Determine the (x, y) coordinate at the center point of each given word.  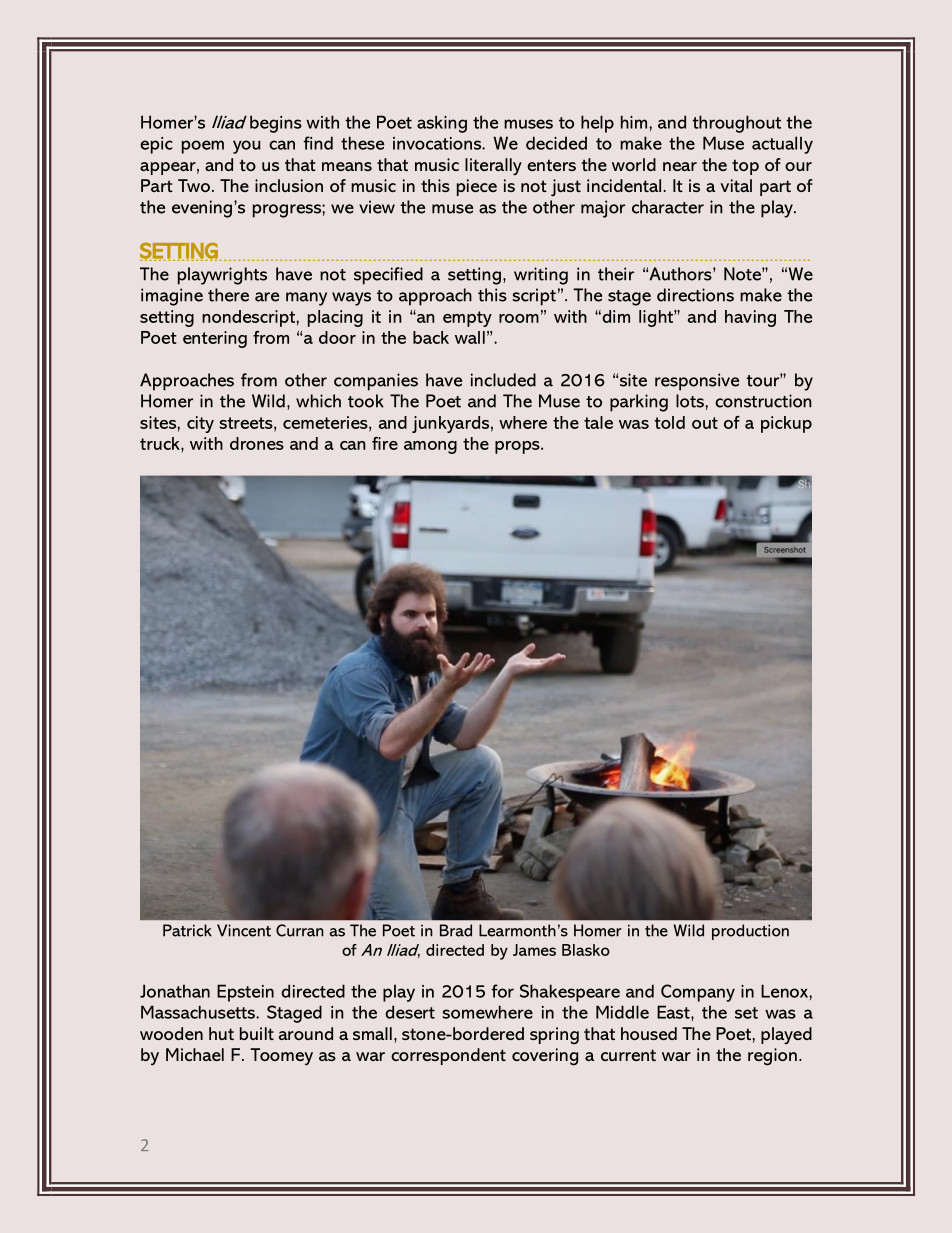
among (430, 447)
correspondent (448, 1056)
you (246, 147)
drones (257, 443)
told (669, 422)
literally (493, 167)
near (680, 166)
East (674, 1012)
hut (221, 1033)
